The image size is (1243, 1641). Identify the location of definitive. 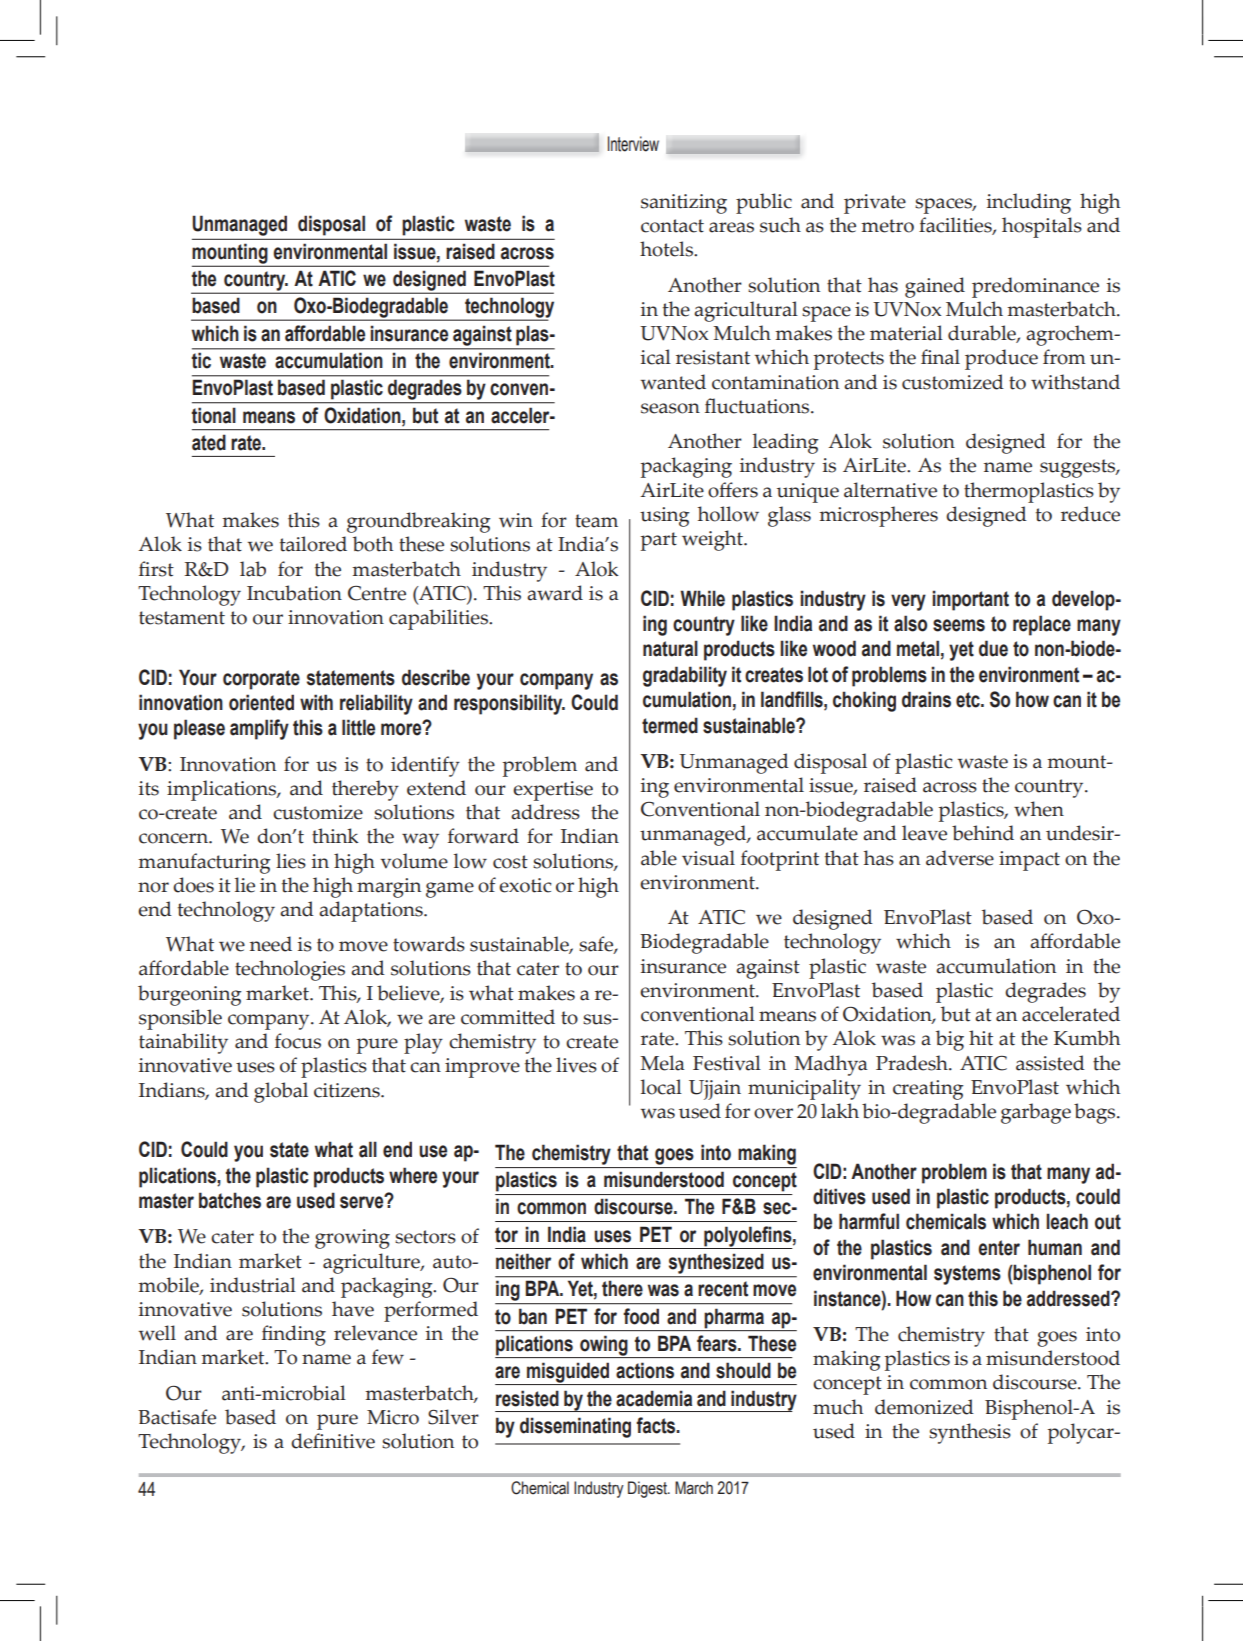
(333, 1441).
